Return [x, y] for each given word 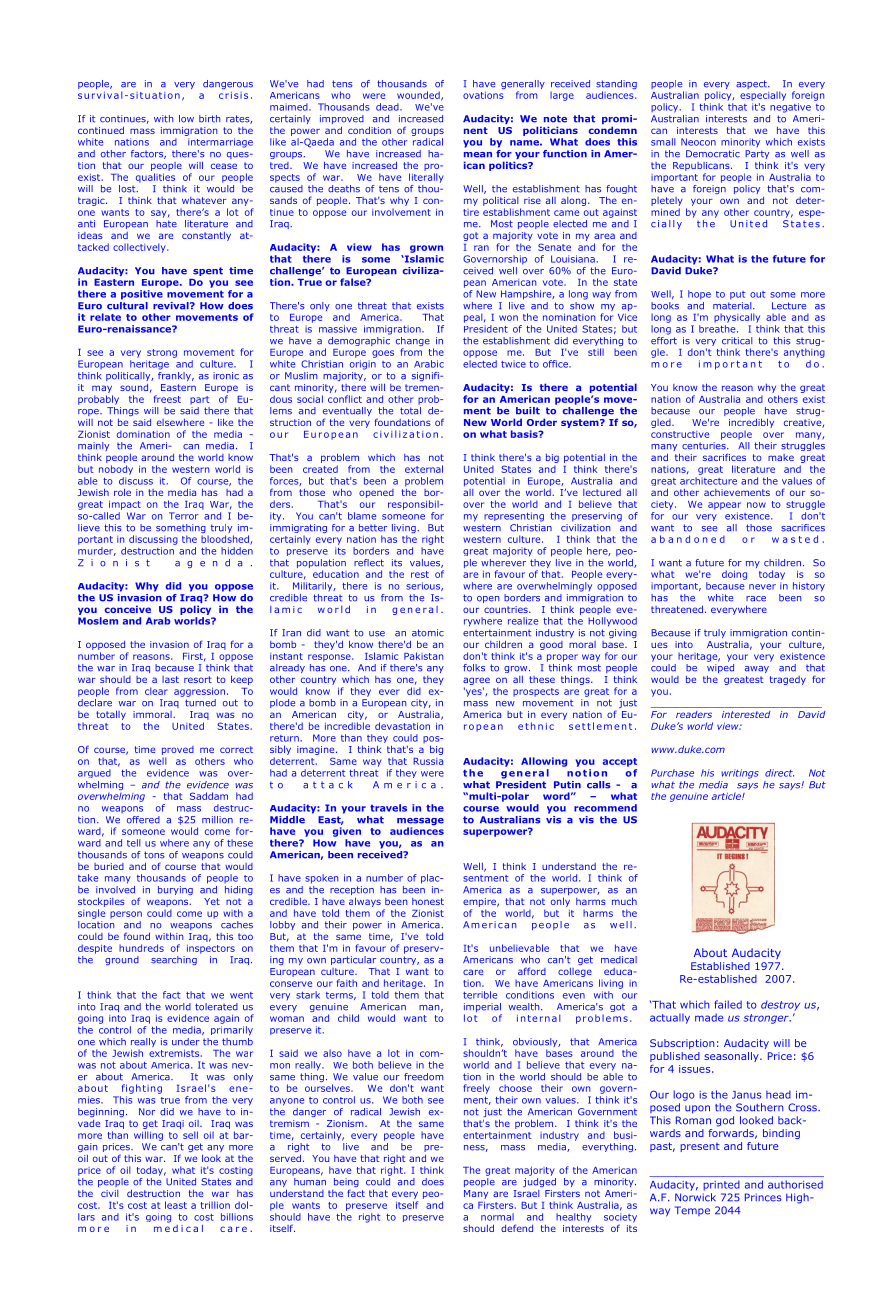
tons [154, 855]
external [424, 469]
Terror [183, 516]
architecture [708, 481]
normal [497, 1217]
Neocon [698, 142]
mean [478, 155]
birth [209, 119]
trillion [215, 1205]
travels [388, 808]
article [727, 796]
